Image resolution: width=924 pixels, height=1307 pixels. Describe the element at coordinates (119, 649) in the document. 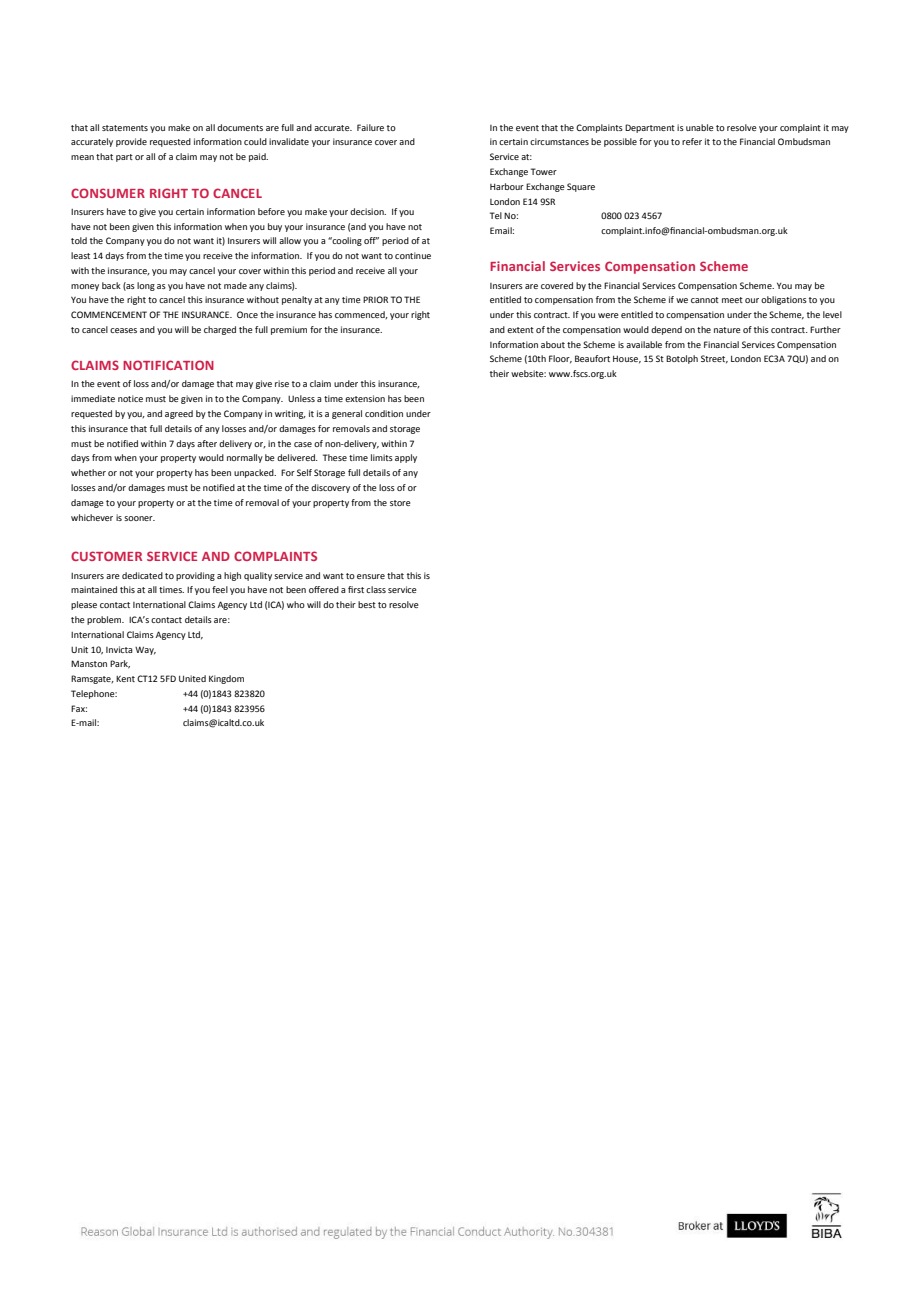

I see `Invicta` at that location.
